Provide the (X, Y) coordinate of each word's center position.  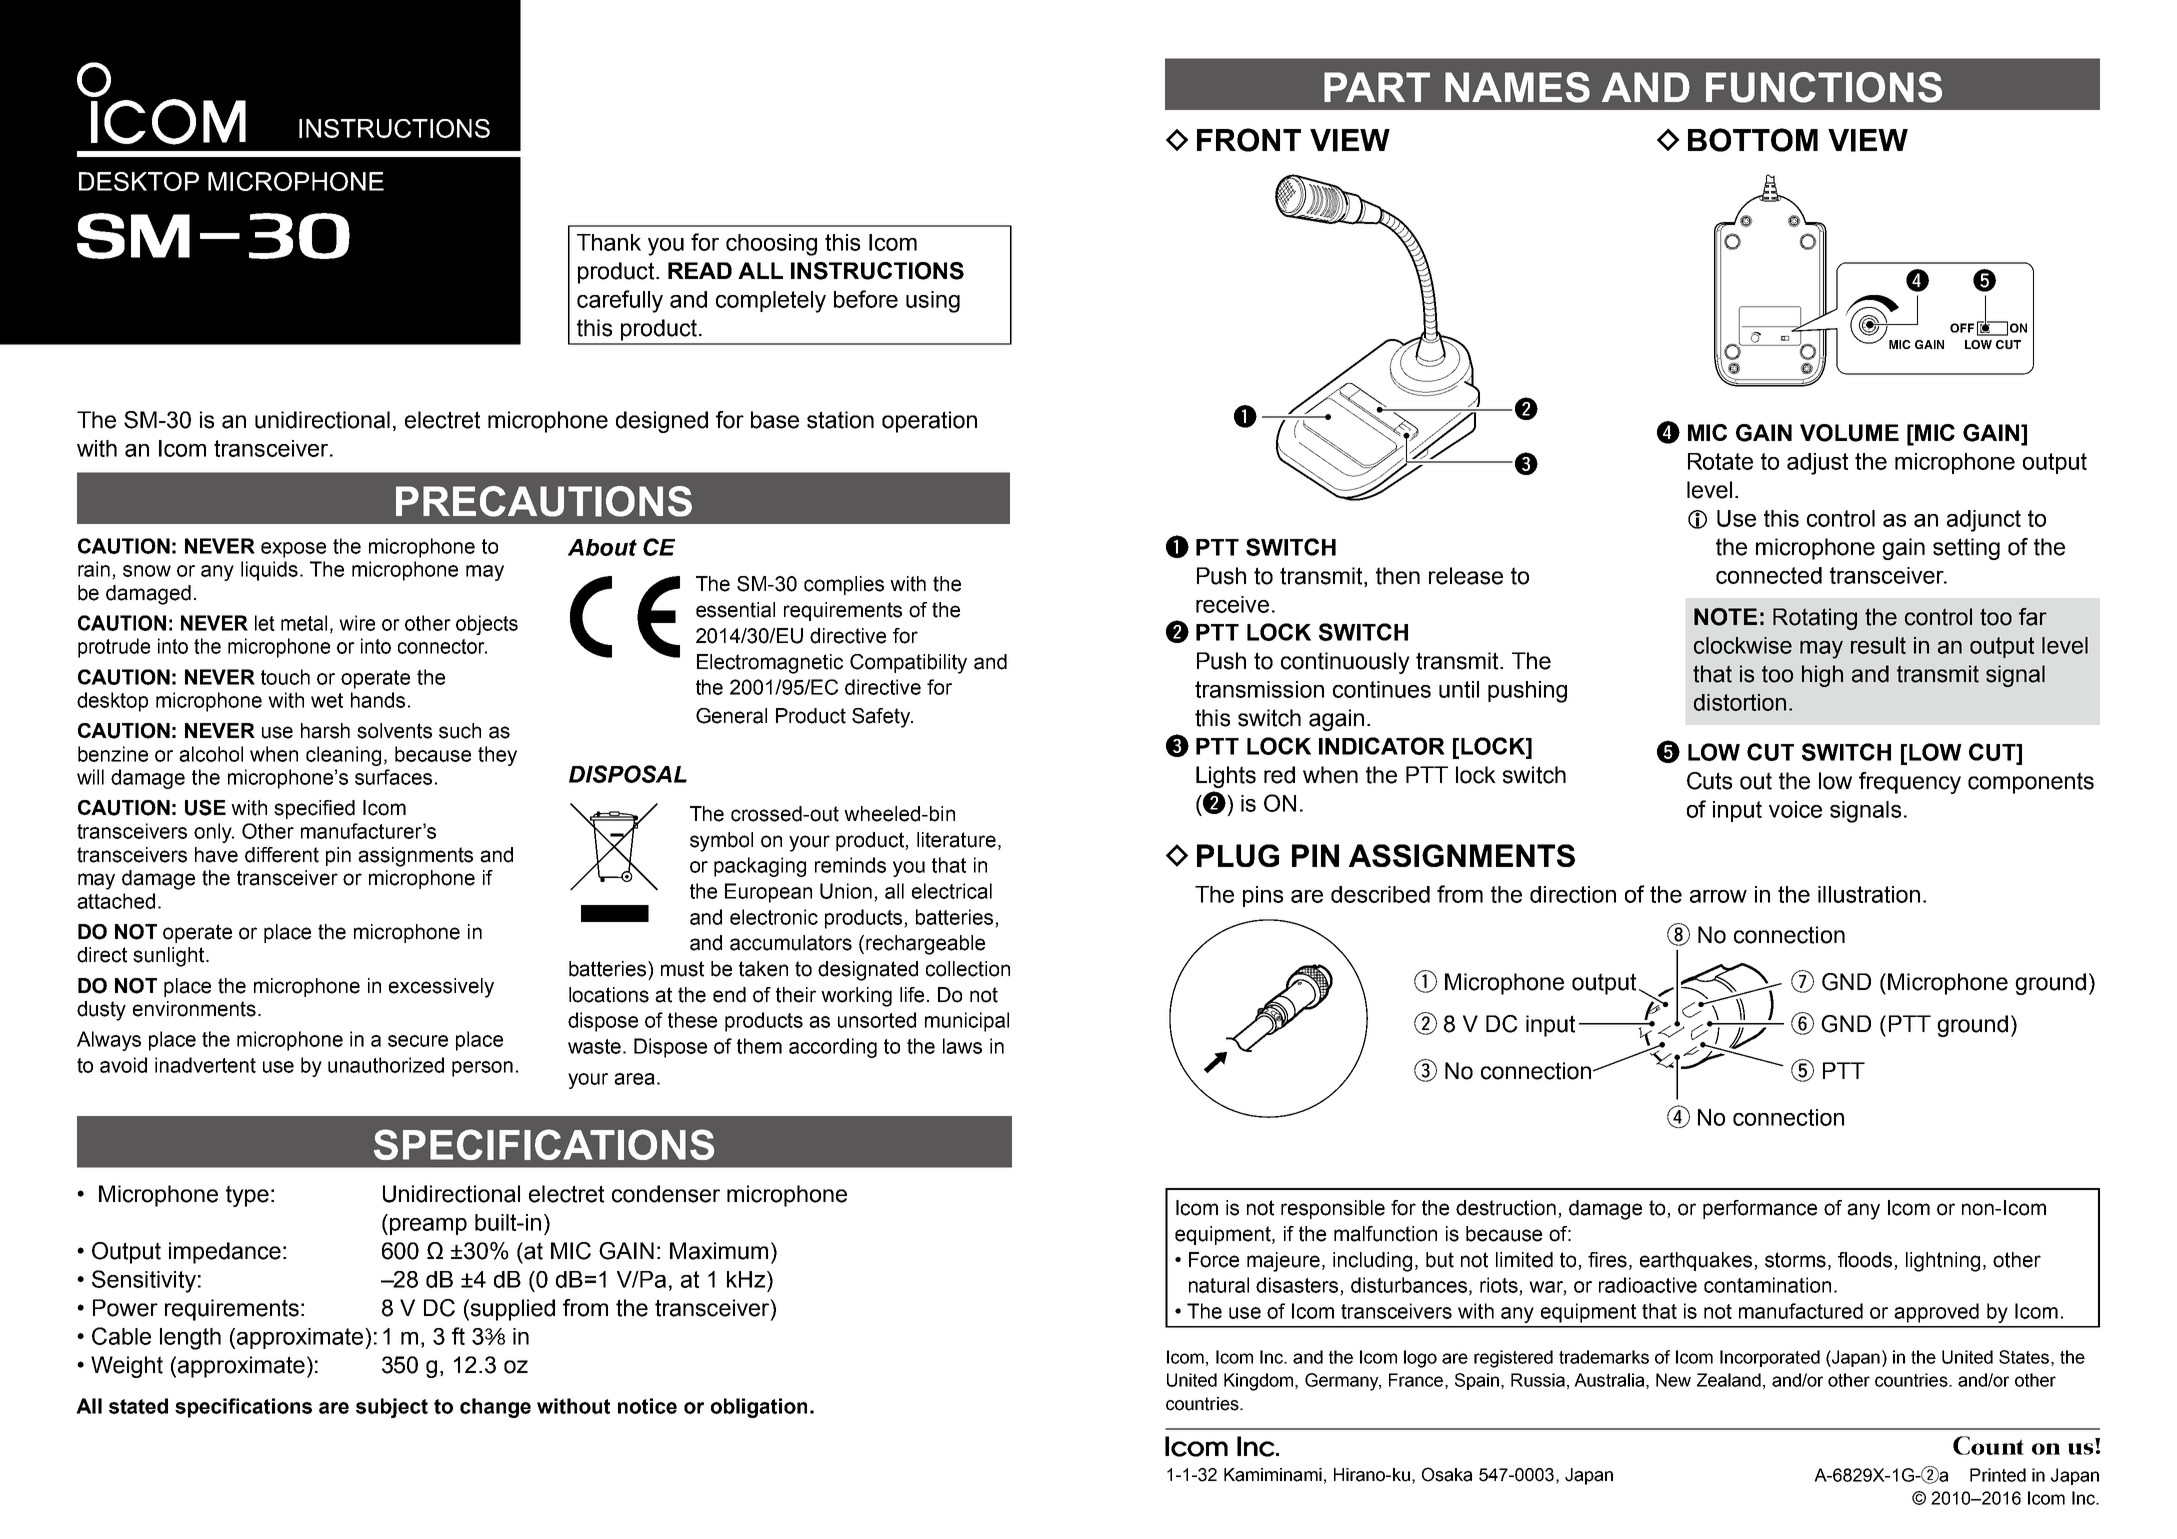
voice (1795, 809)
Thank (609, 242)
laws (962, 1046)
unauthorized (386, 1065)
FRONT (1249, 140)
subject (392, 1408)
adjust (1817, 464)
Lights (1226, 777)
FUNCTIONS (1824, 87)
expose (293, 550)
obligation (759, 1408)
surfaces (393, 777)
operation (929, 422)
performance (1760, 1209)
